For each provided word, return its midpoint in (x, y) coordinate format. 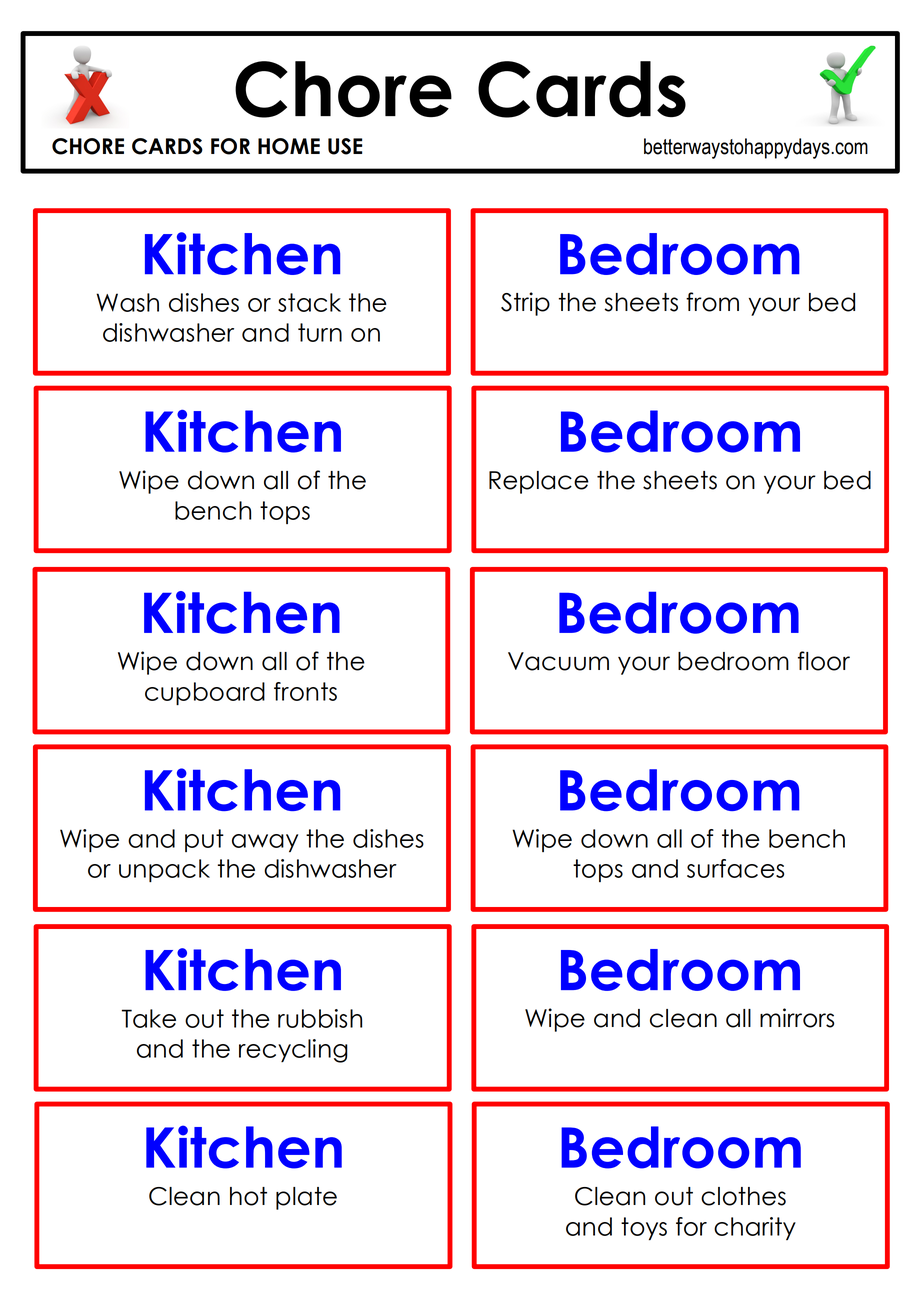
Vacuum (558, 661)
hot (248, 1196)
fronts (305, 691)
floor (824, 661)
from (712, 302)
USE (345, 146)
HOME (289, 146)
